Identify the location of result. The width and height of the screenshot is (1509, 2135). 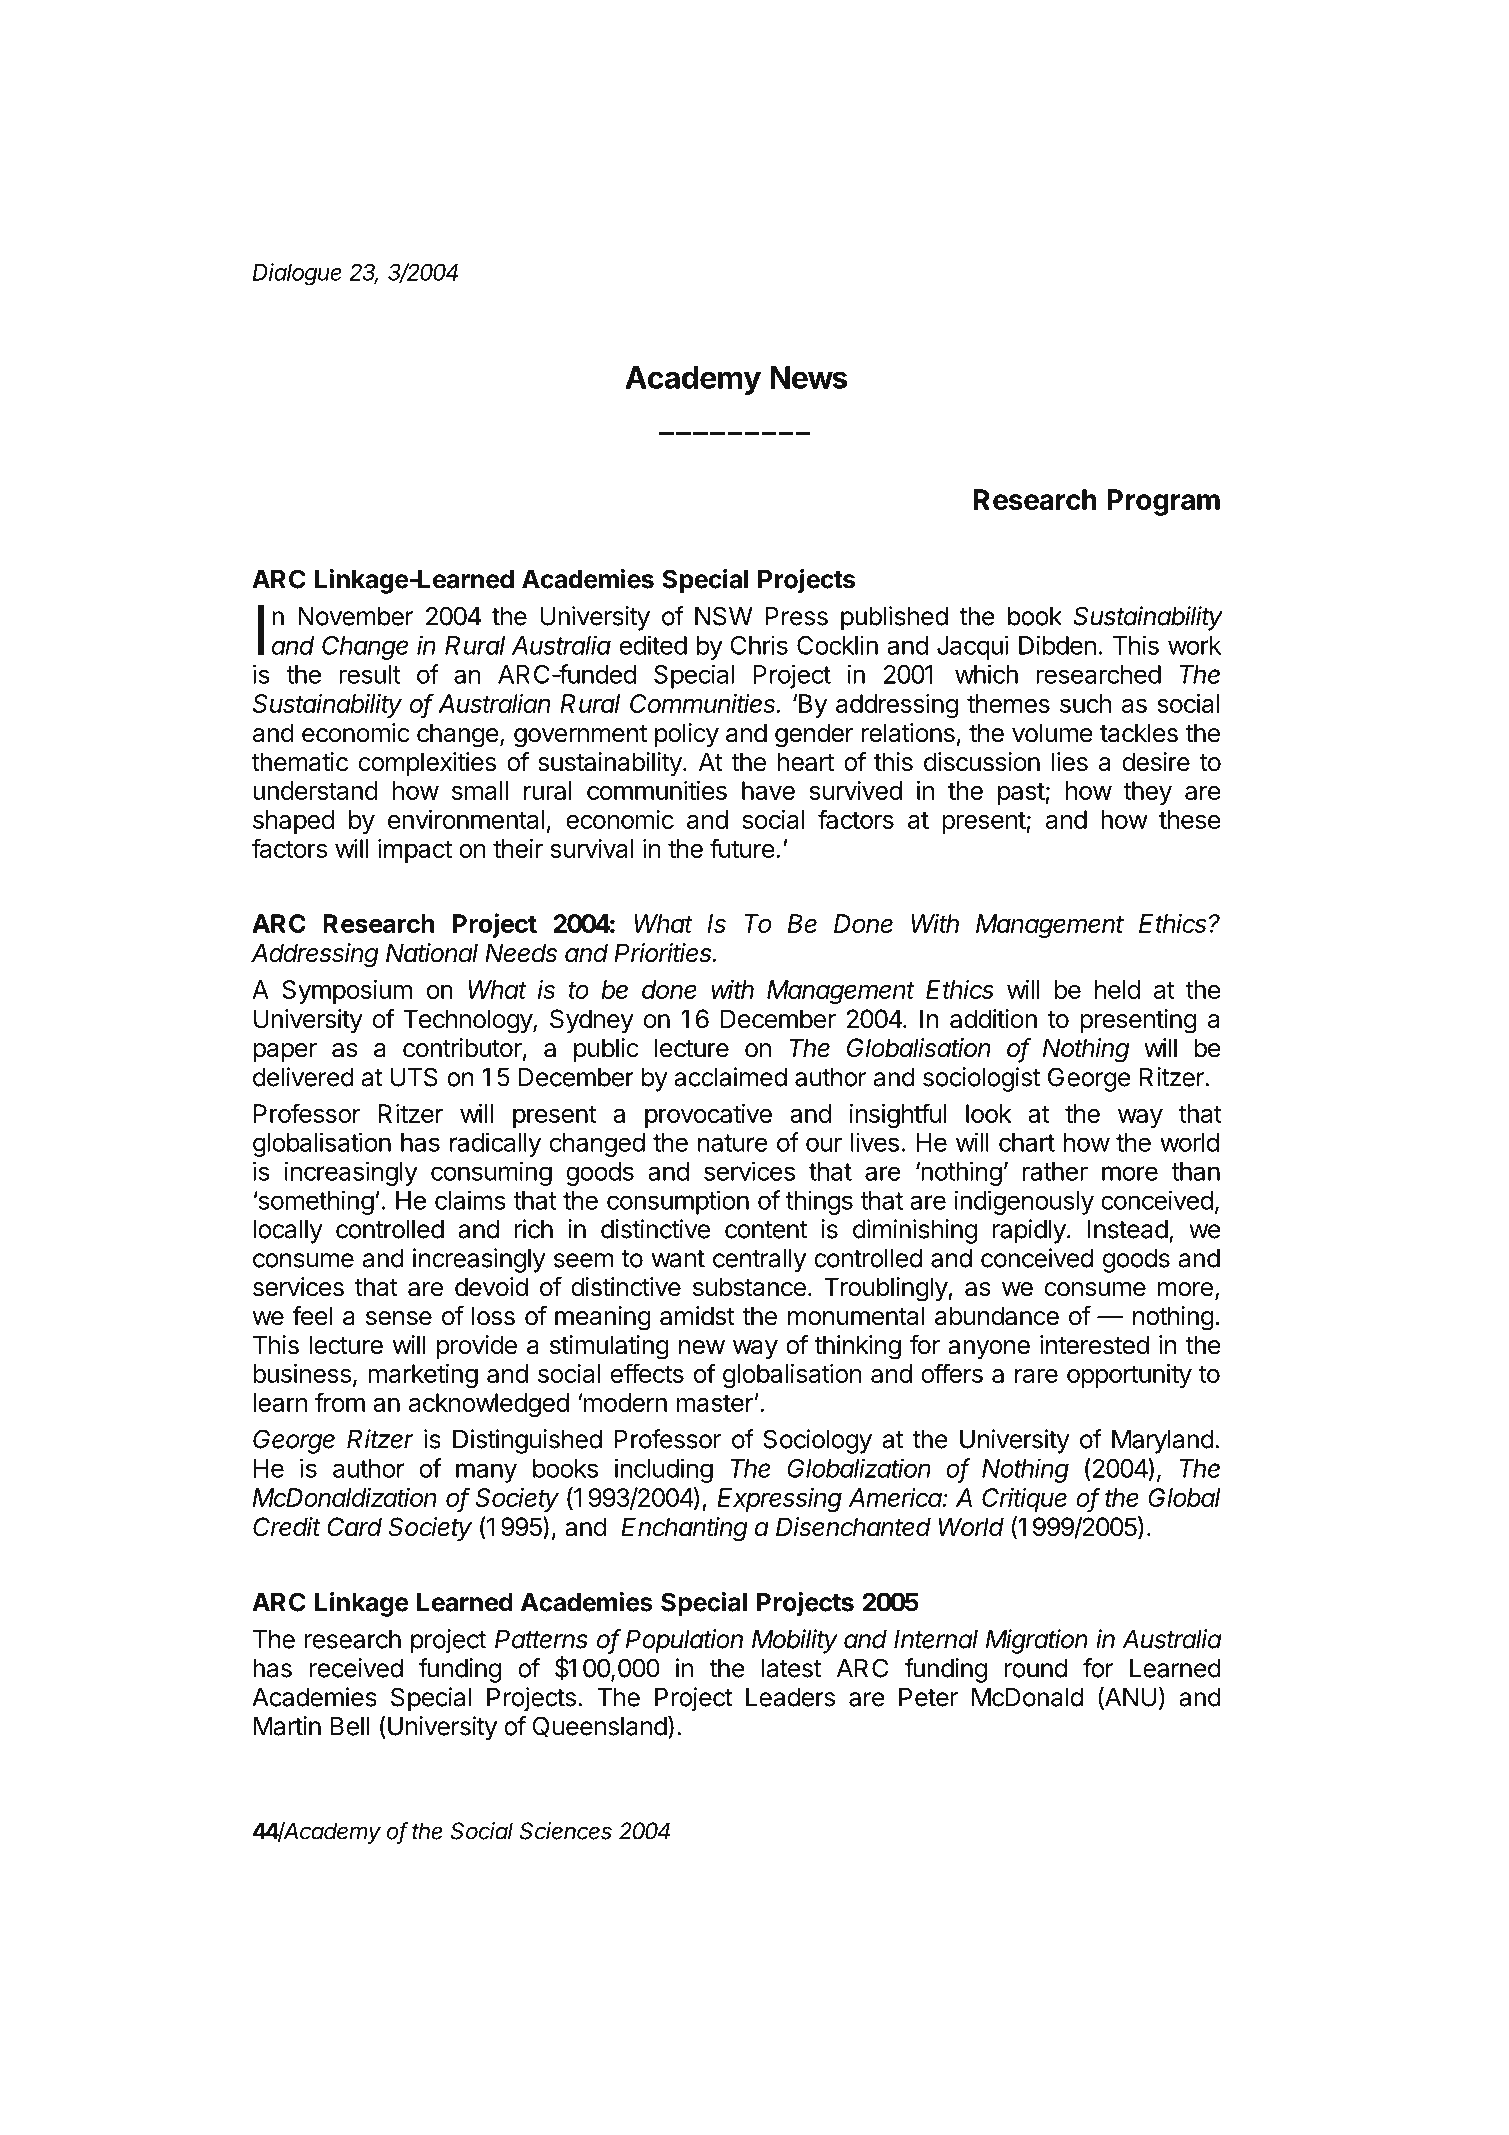
(369, 674).
